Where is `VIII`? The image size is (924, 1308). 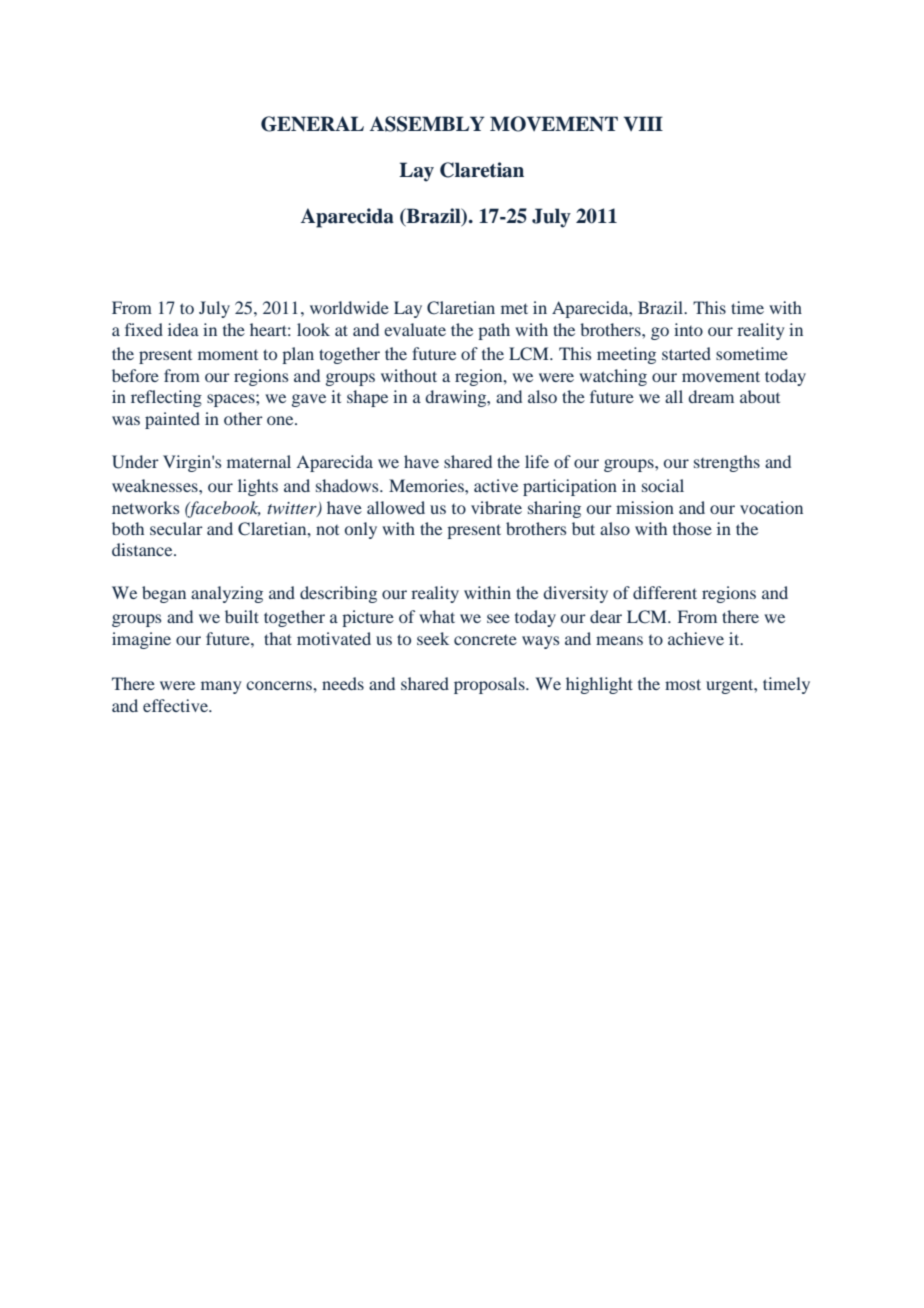
VIII is located at coordinates (643, 123).
